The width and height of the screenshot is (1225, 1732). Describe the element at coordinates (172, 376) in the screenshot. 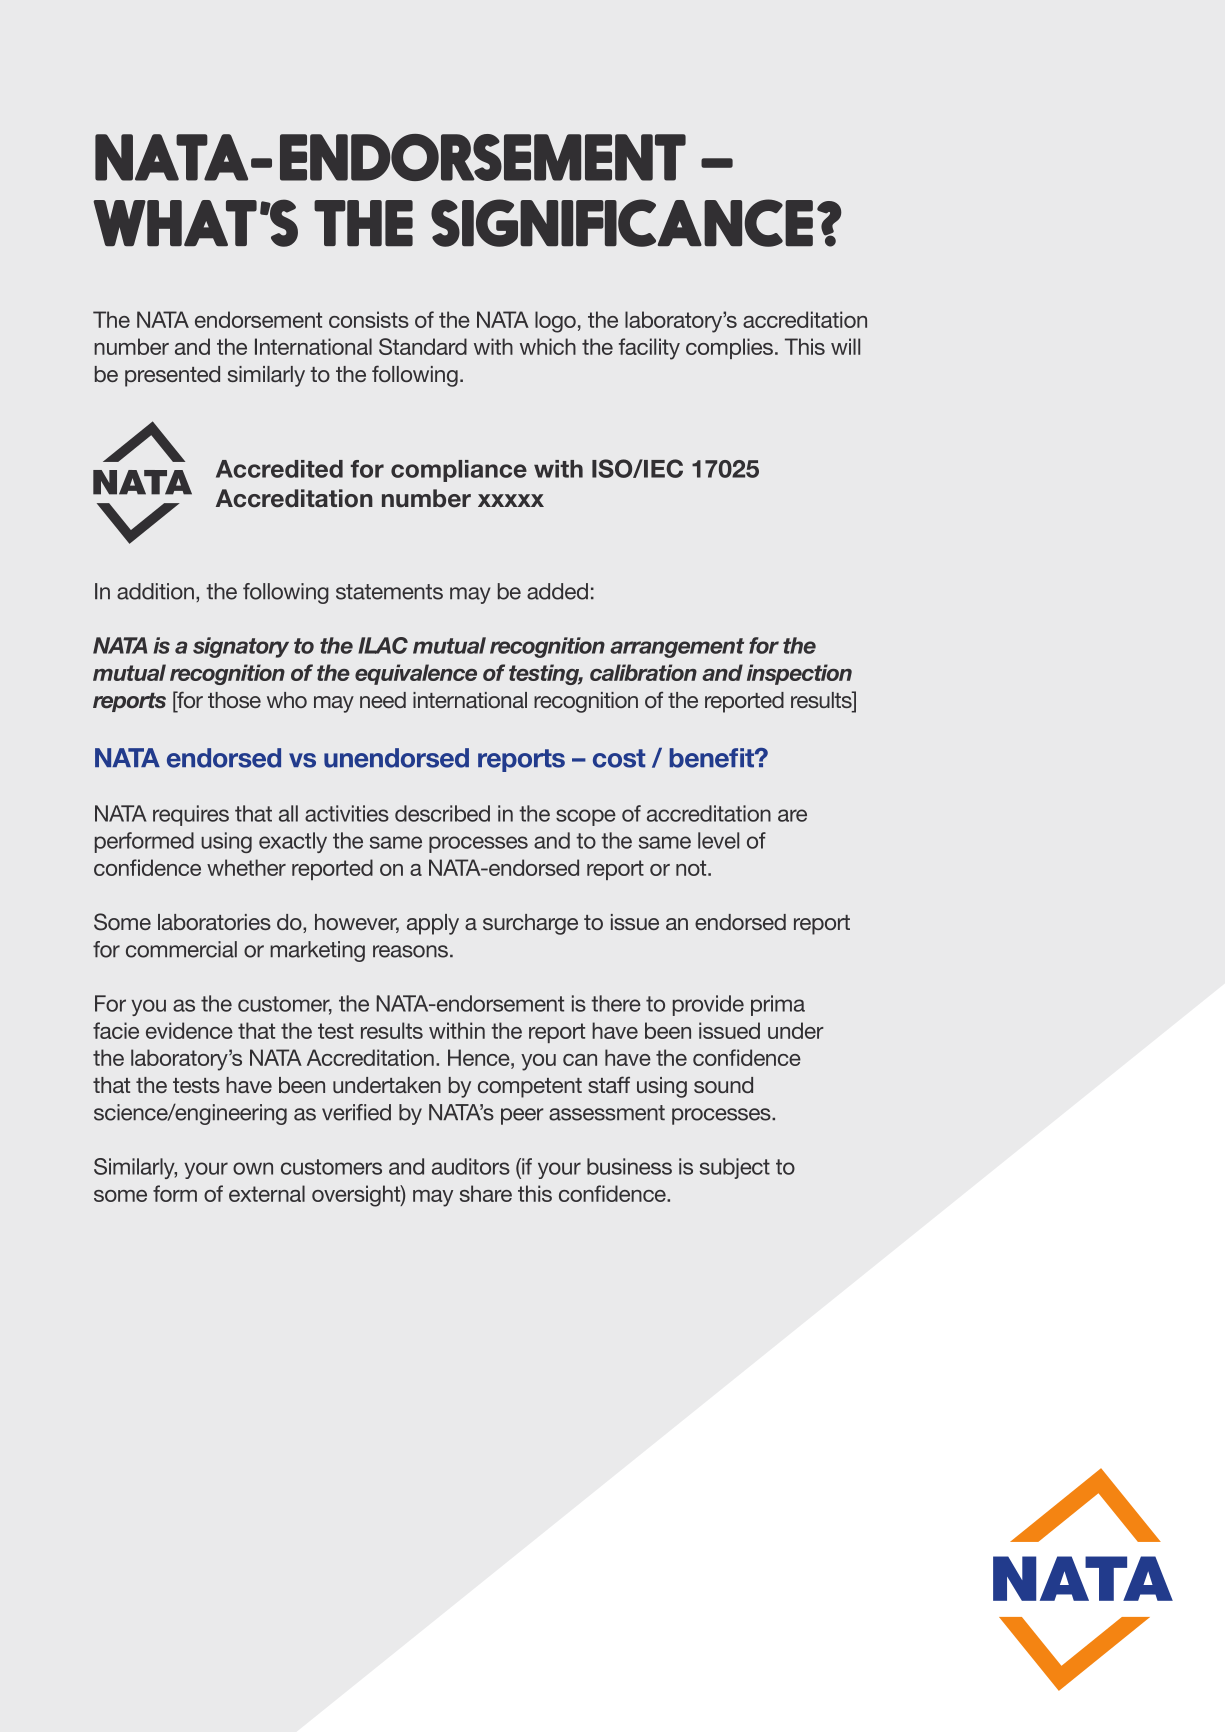

I see `presented` at that location.
